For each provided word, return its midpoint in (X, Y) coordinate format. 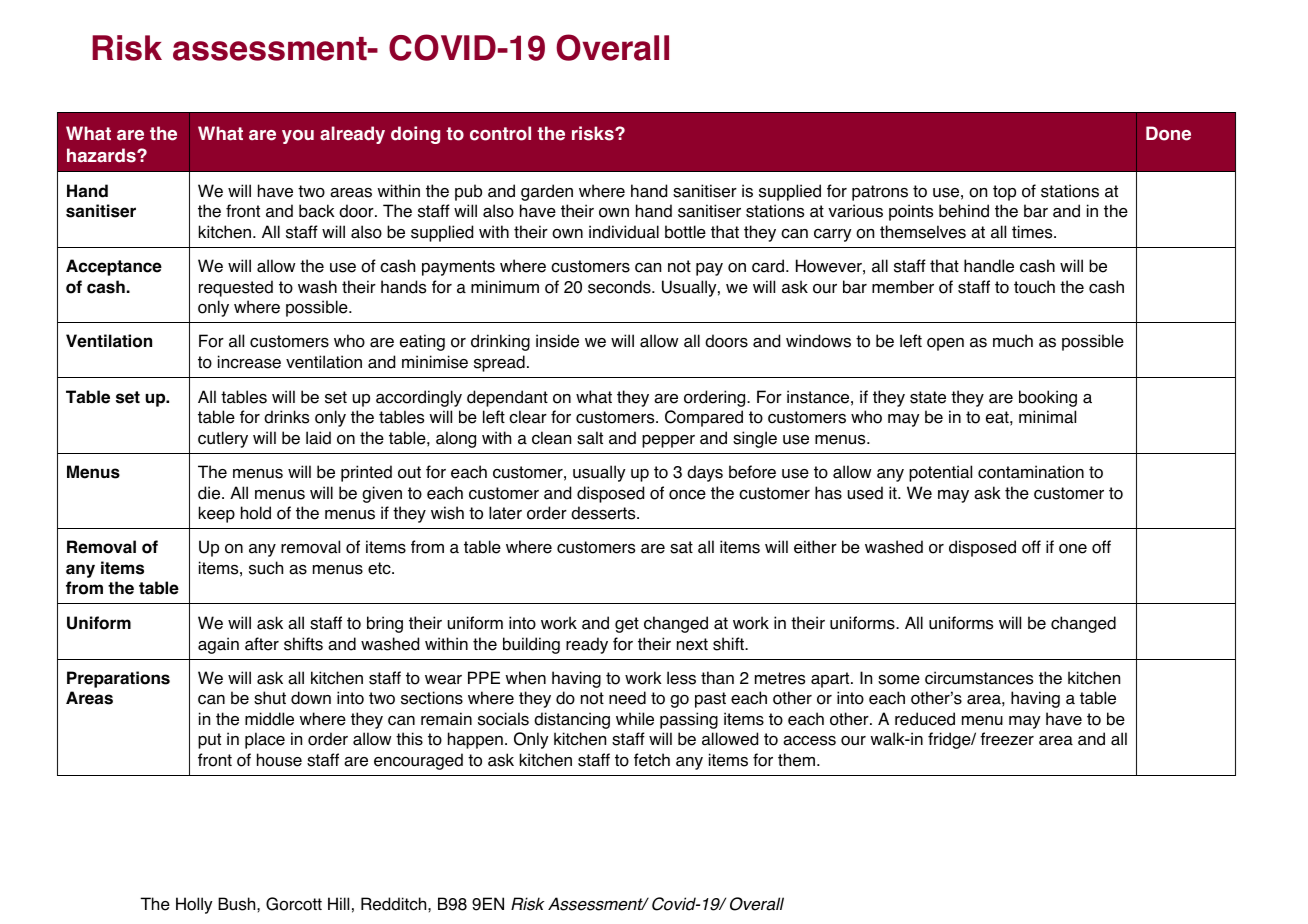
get (627, 625)
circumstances (979, 678)
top (1004, 193)
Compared (704, 418)
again (218, 645)
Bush (238, 904)
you (298, 137)
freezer (1007, 739)
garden (547, 192)
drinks (286, 417)
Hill (338, 903)
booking (1048, 398)
